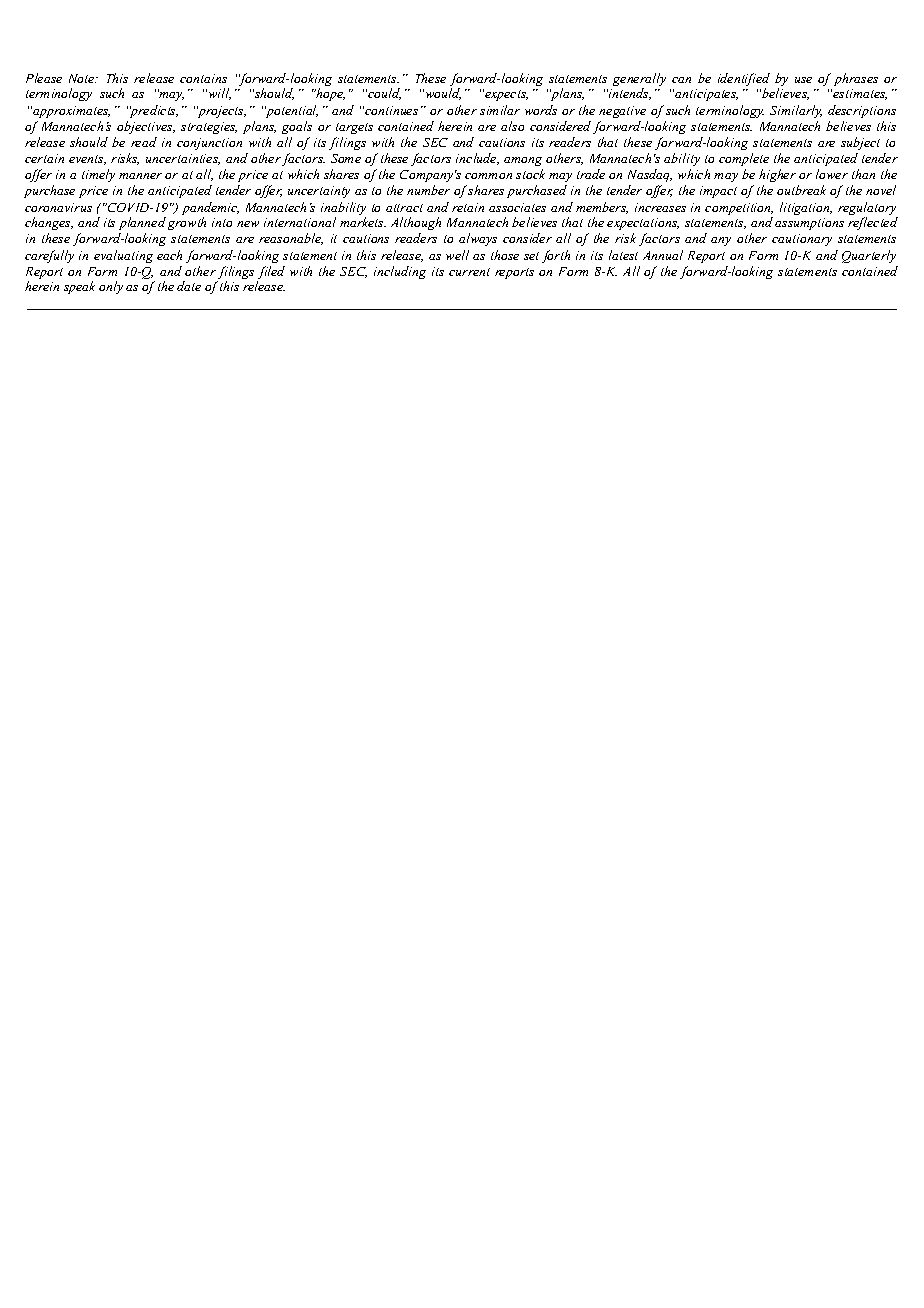 The height and width of the document is (1308, 924). I want to click on date, so click(189, 286).
